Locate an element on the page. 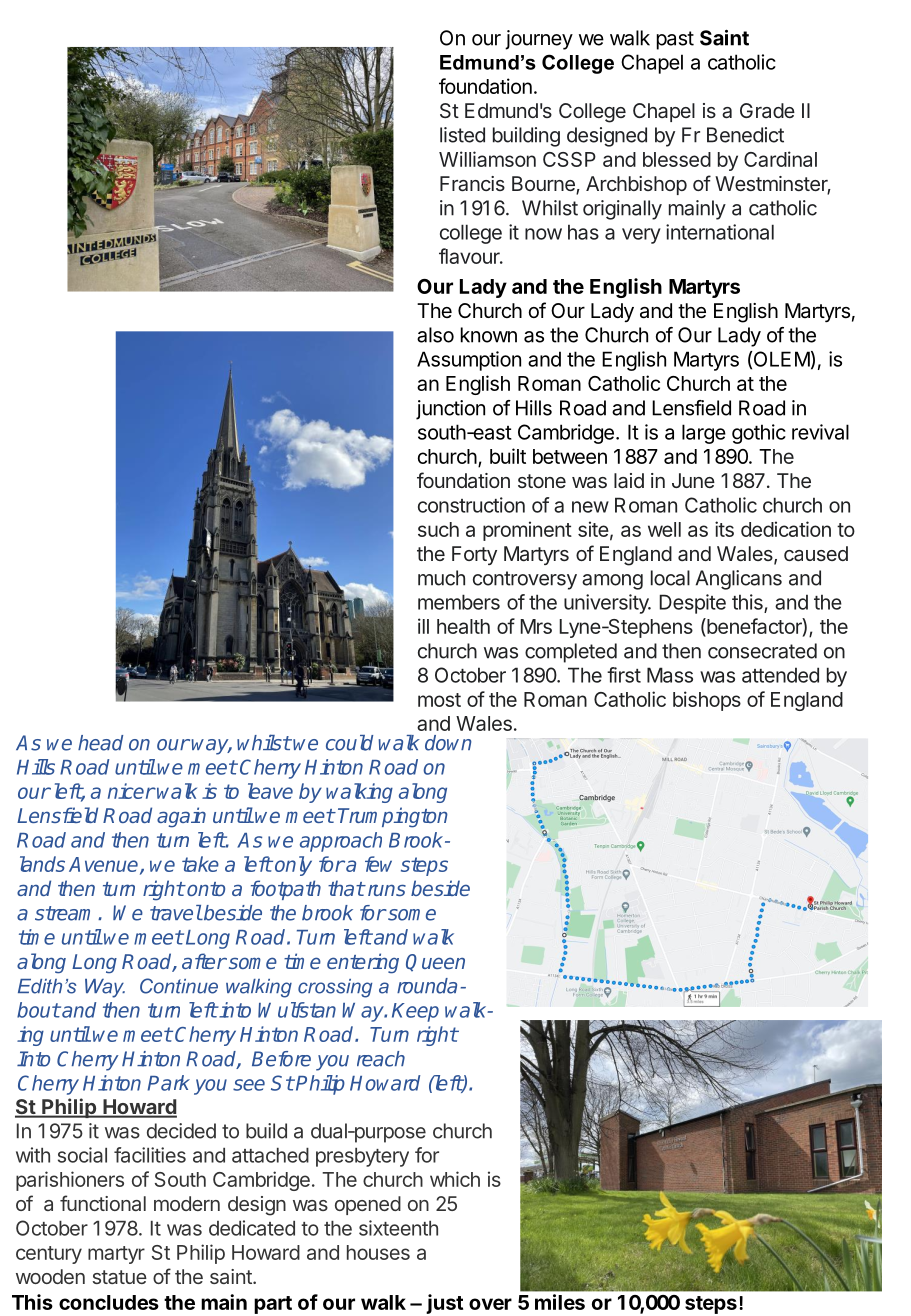  travel is located at coordinates (176, 913).
